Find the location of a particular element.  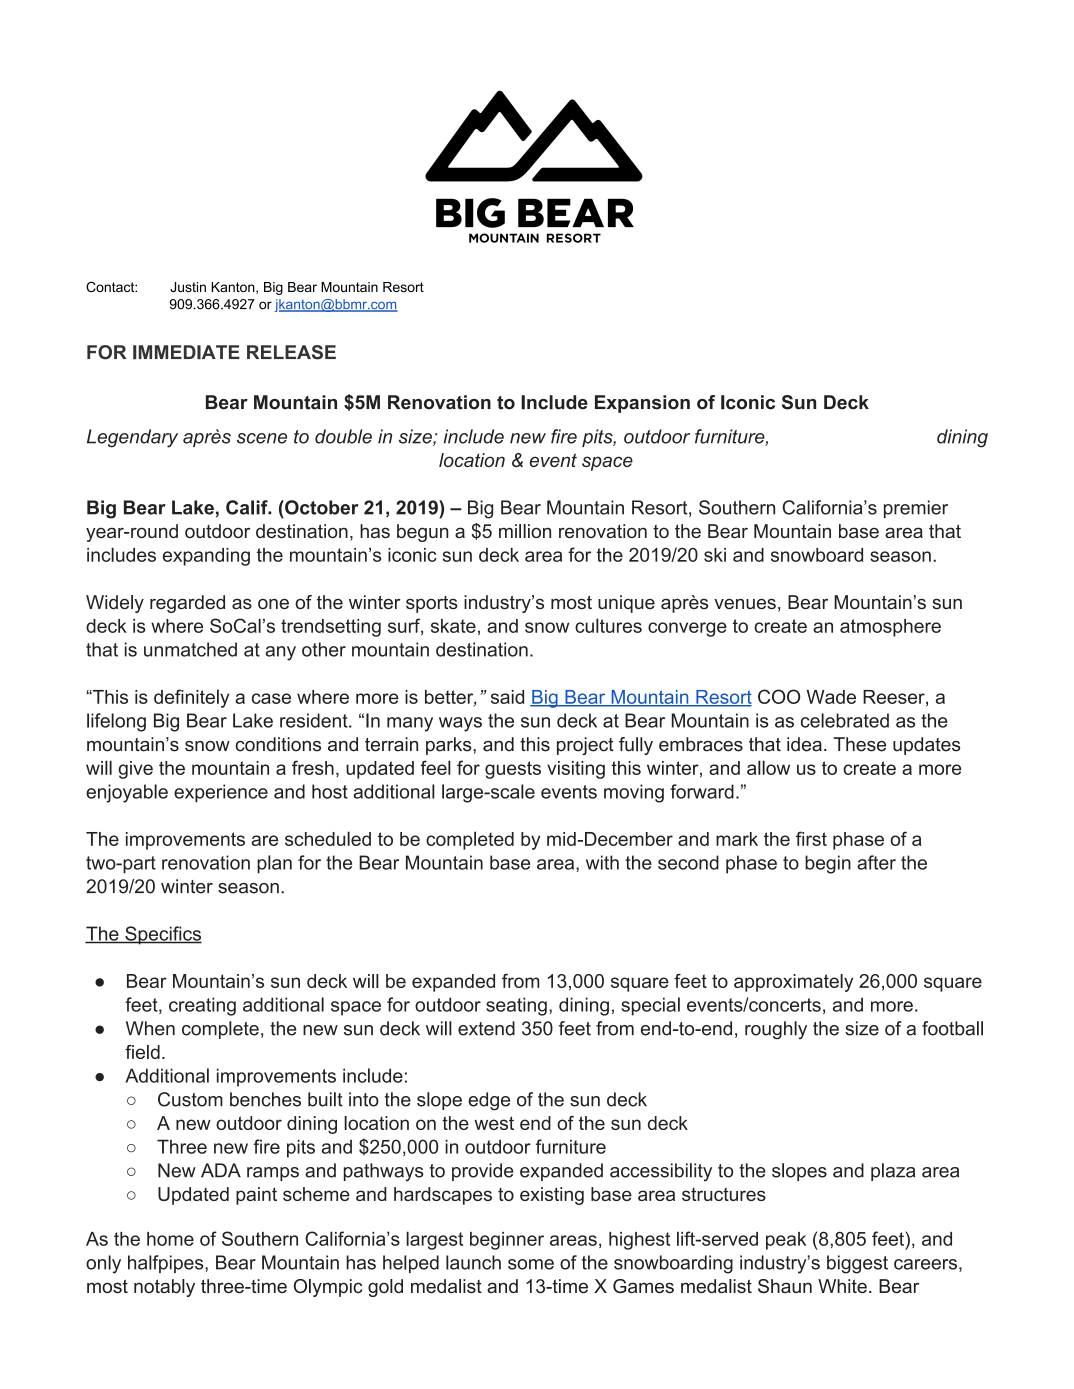

guests is located at coordinates (513, 770).
